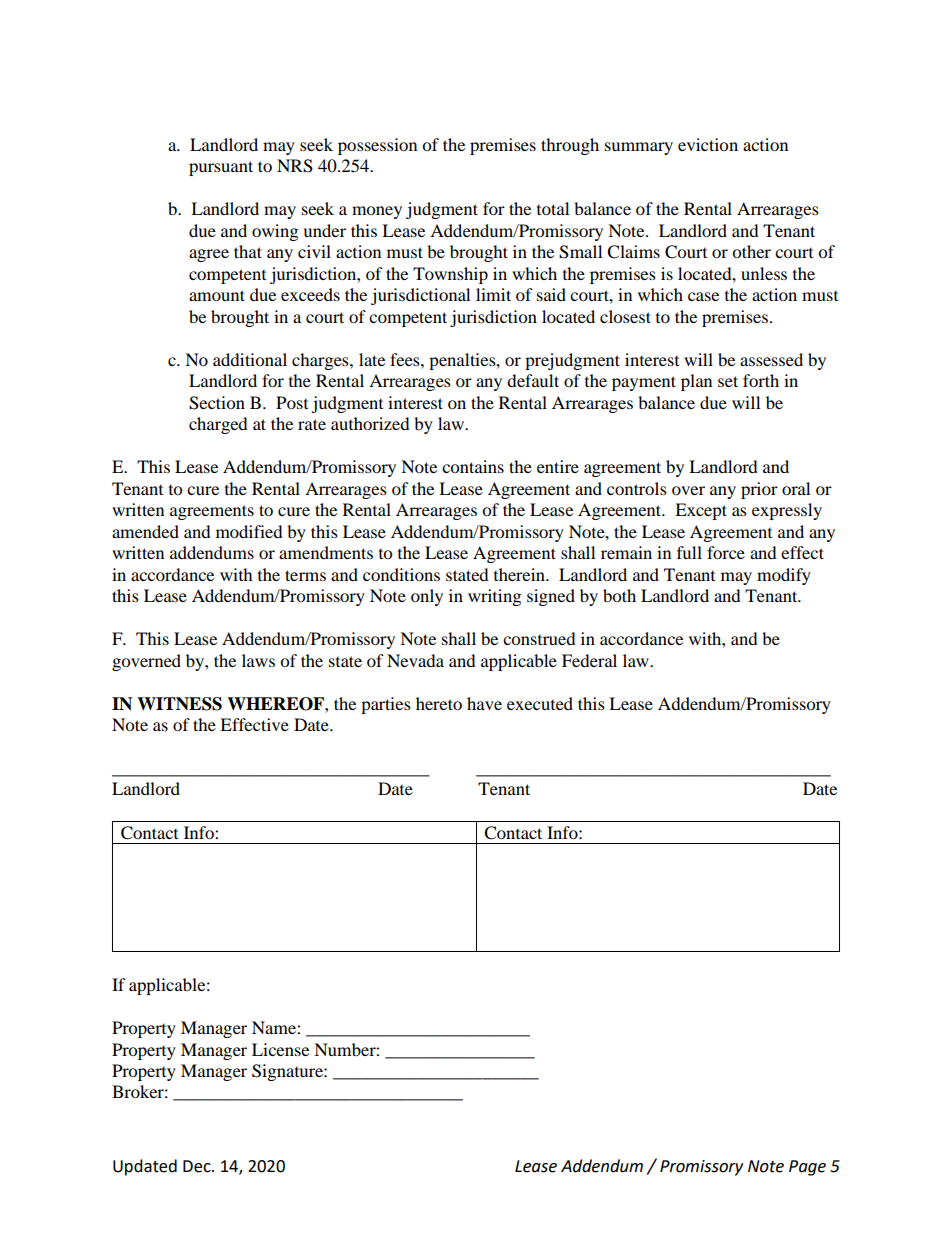  Describe the element at coordinates (784, 576) in the image. I see `modify` at that location.
